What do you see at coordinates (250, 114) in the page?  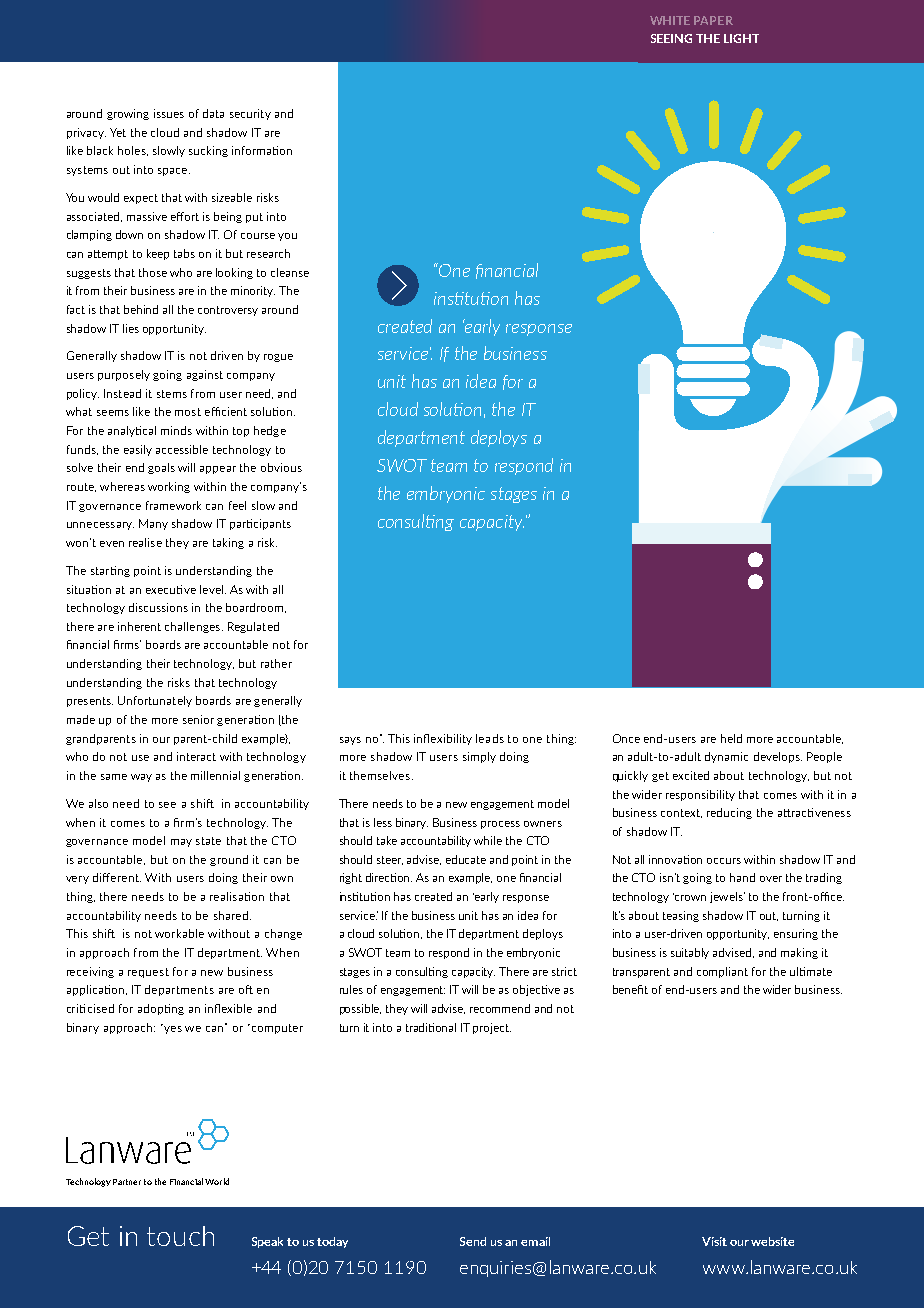 I see `security` at bounding box center [250, 114].
